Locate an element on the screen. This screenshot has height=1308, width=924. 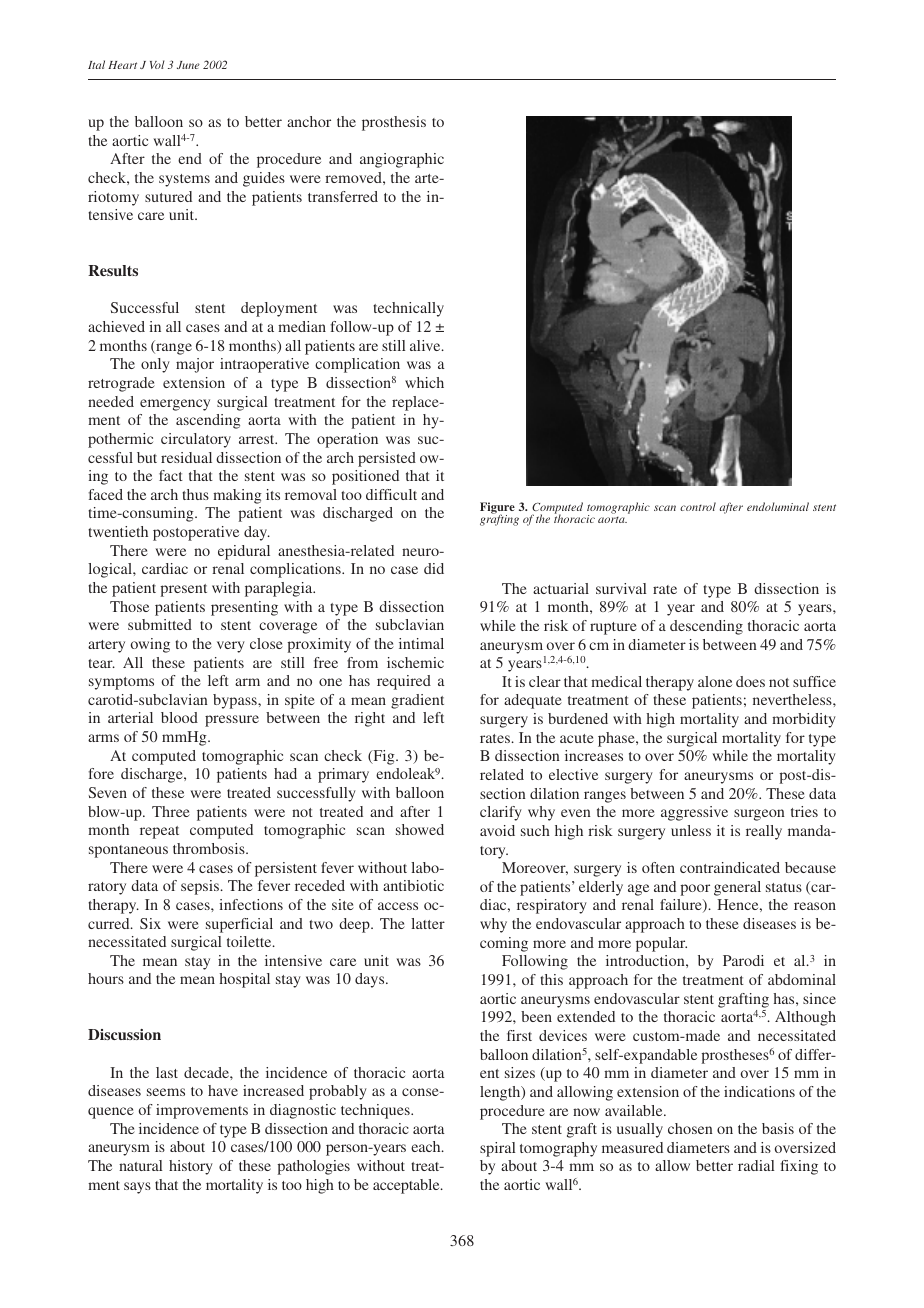
each is located at coordinates (427, 1146).
